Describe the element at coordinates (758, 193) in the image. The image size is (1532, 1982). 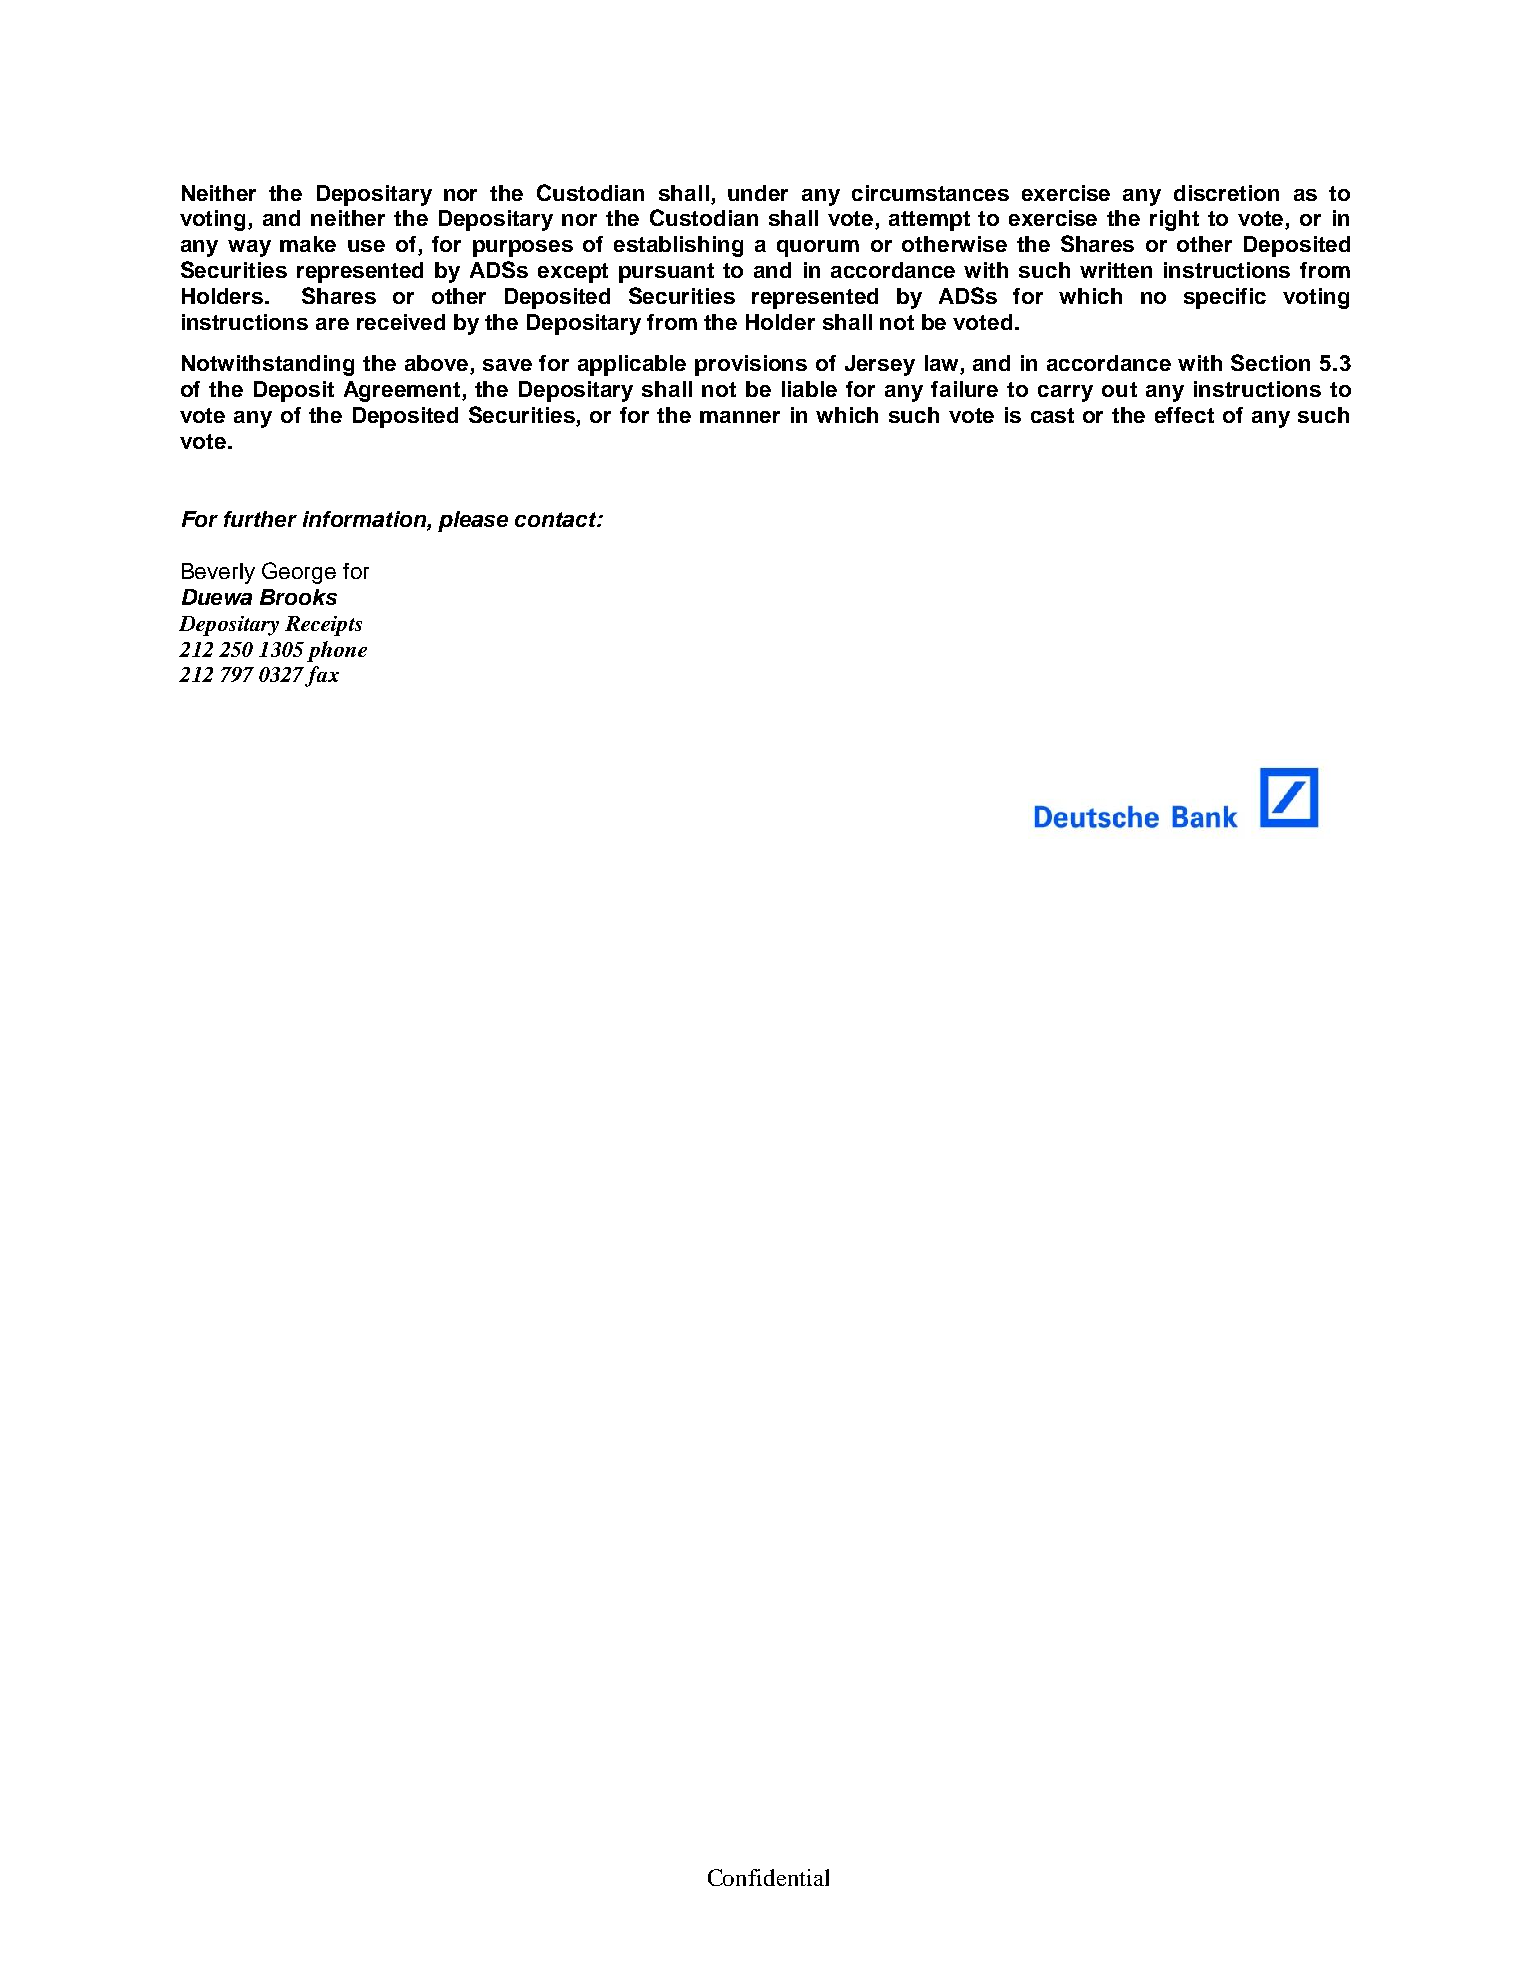
I see `under` at that location.
